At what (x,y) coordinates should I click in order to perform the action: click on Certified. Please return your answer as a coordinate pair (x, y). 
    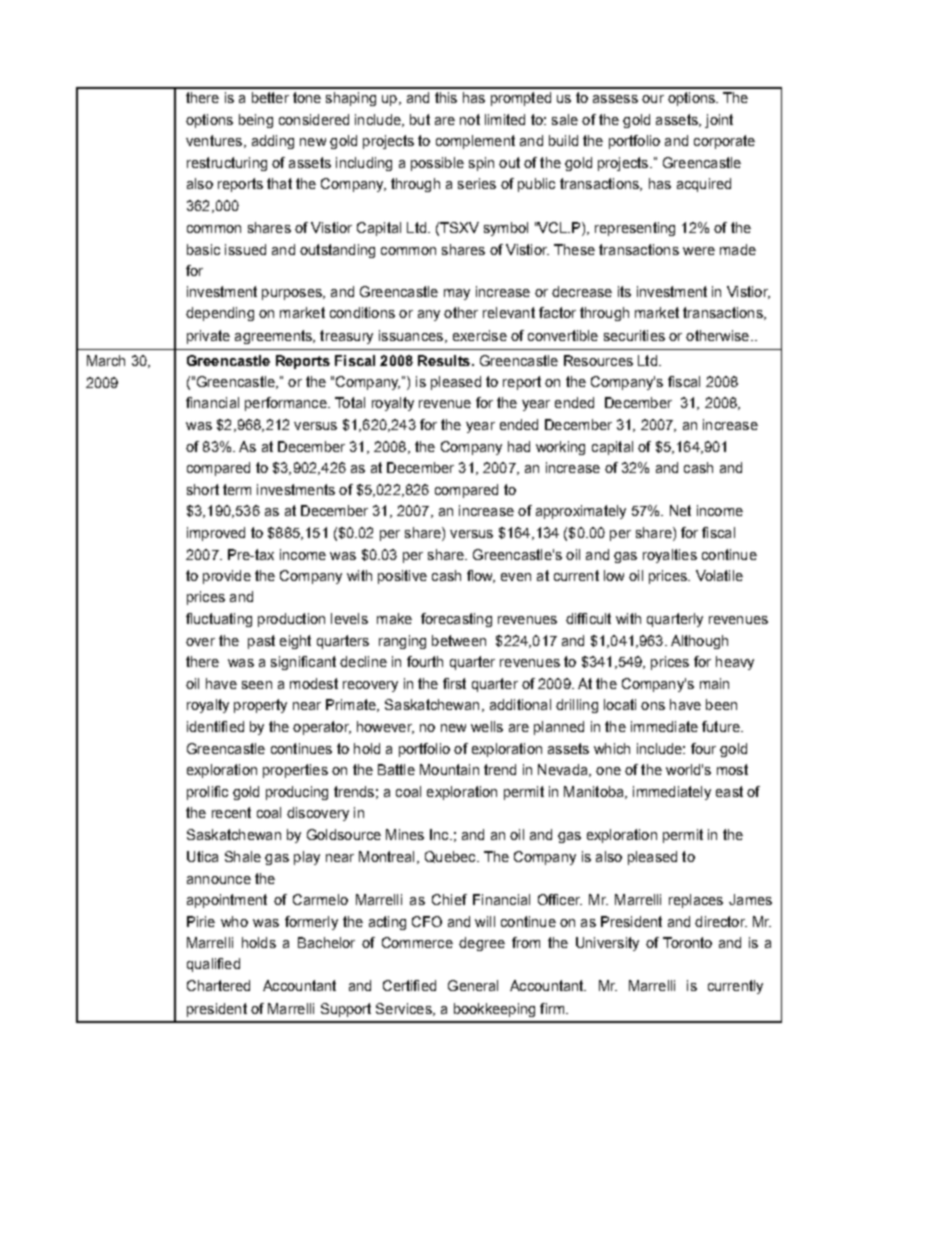
    Looking at the image, I should click on (409, 985).
